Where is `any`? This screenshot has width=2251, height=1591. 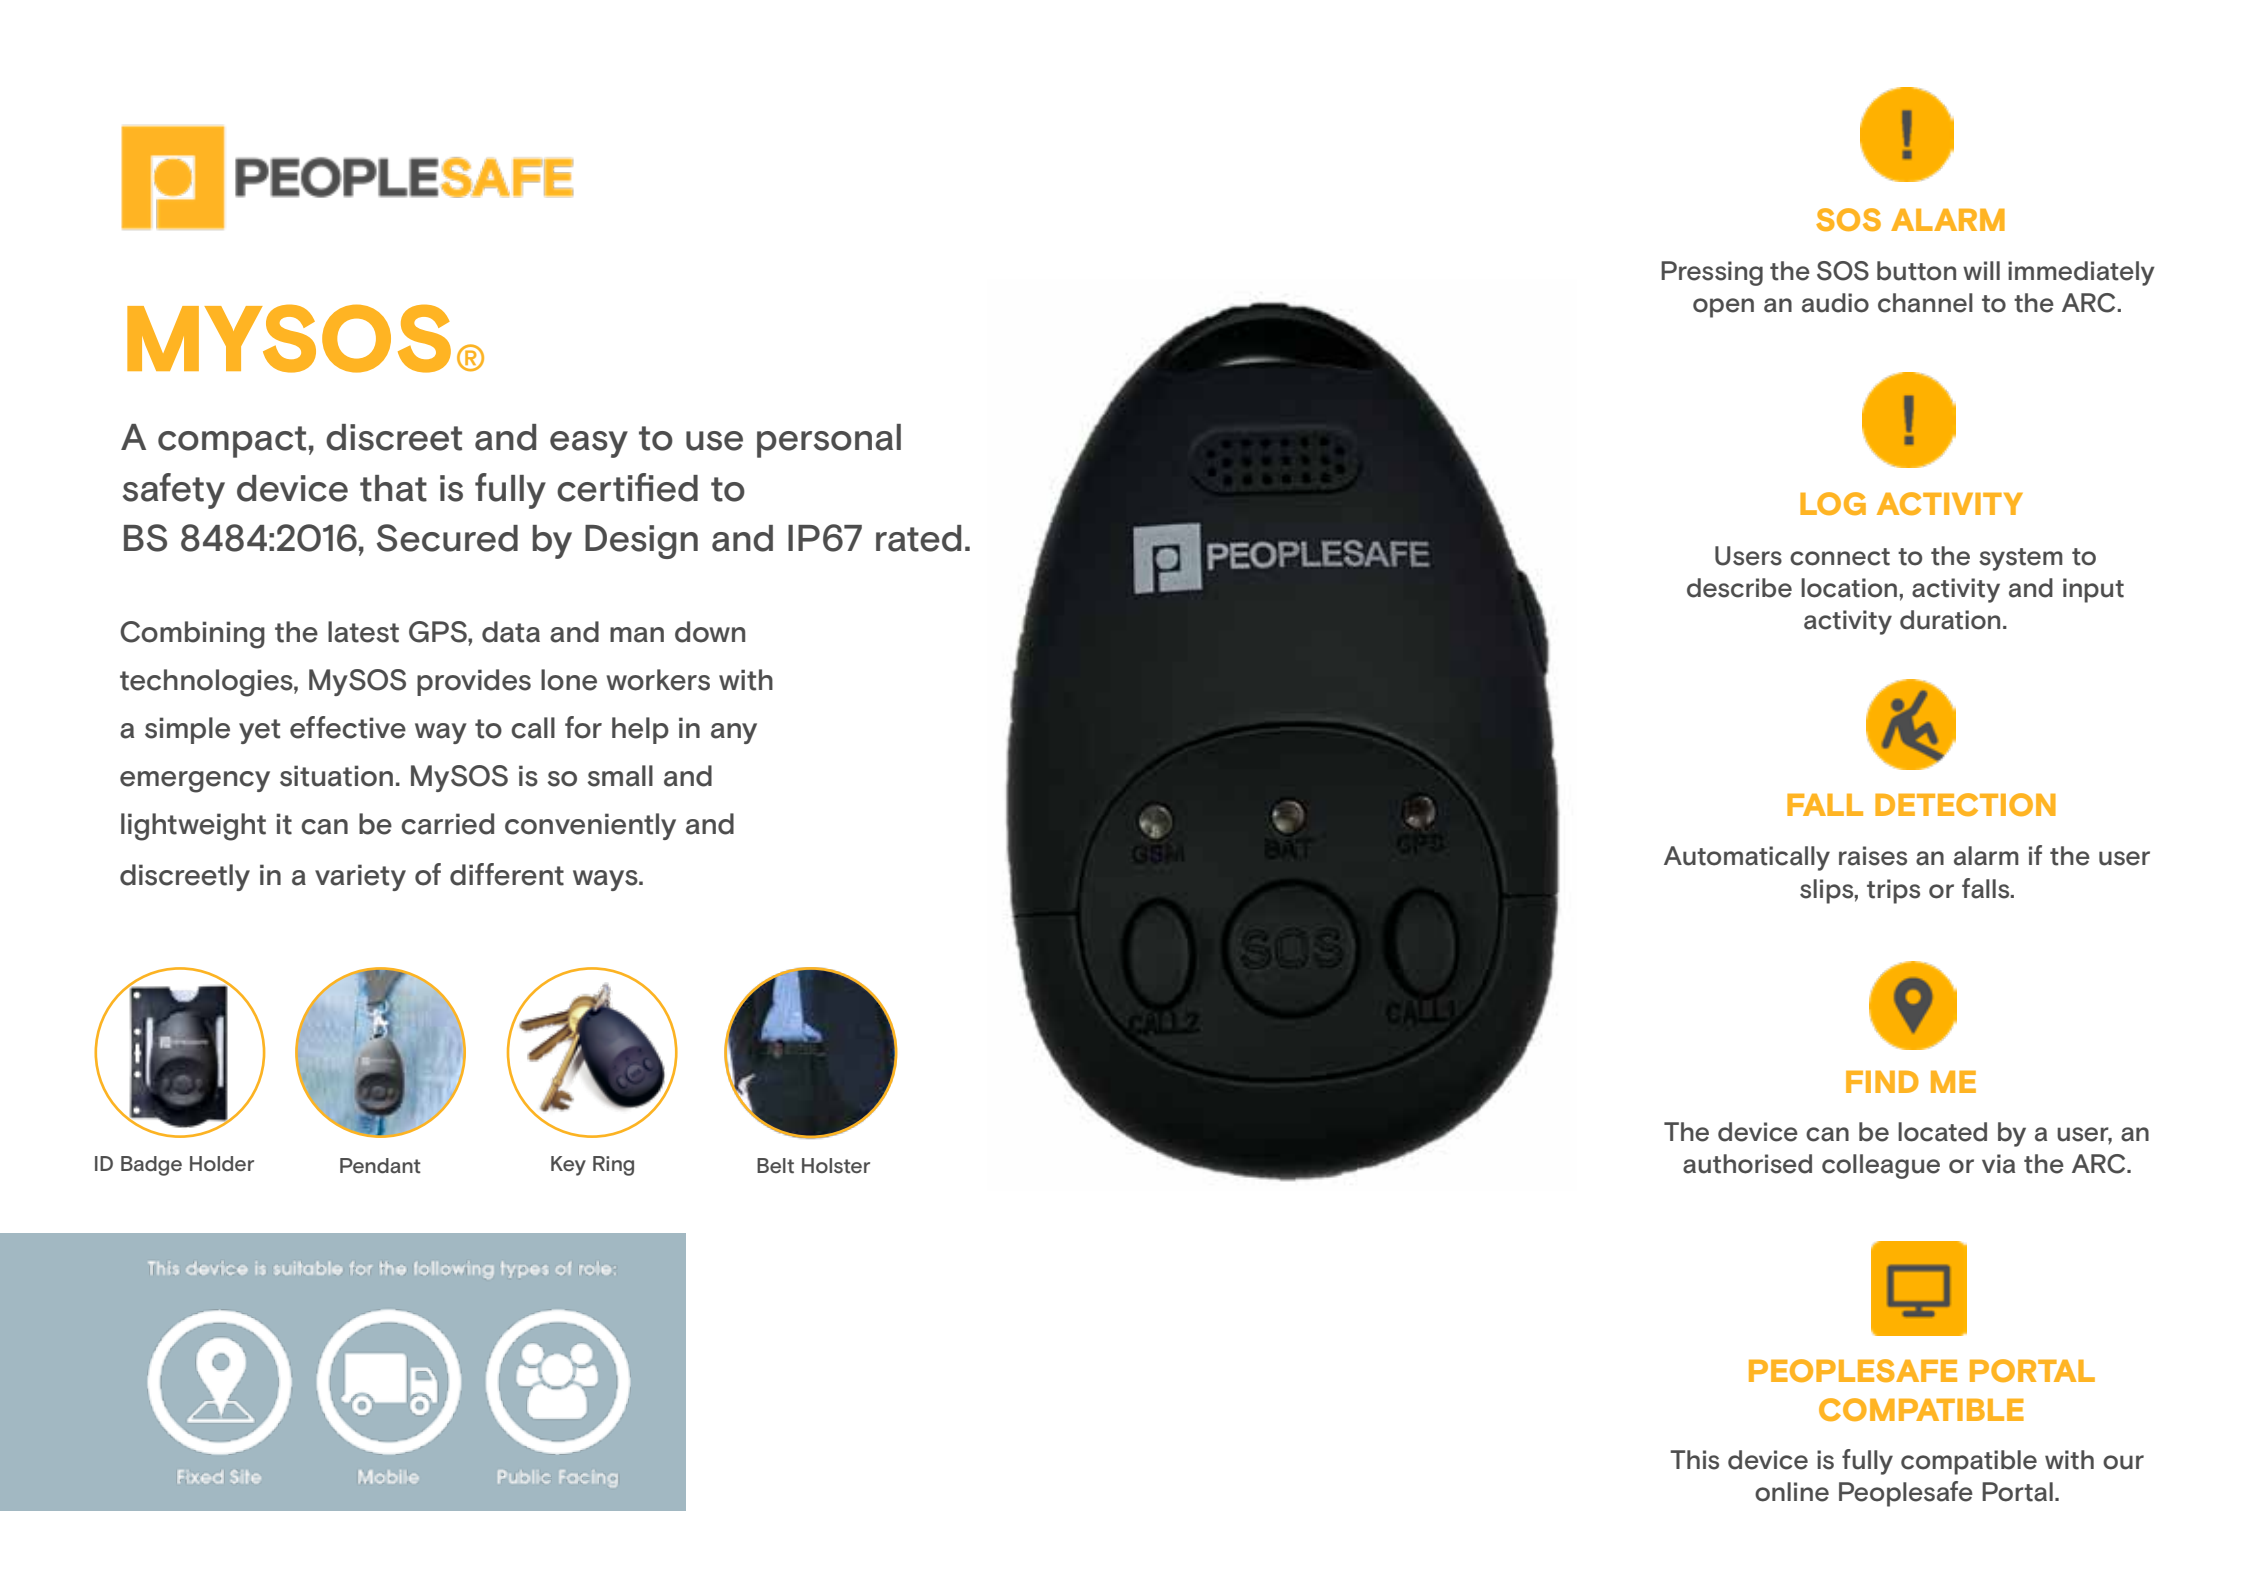
any is located at coordinates (734, 733).
